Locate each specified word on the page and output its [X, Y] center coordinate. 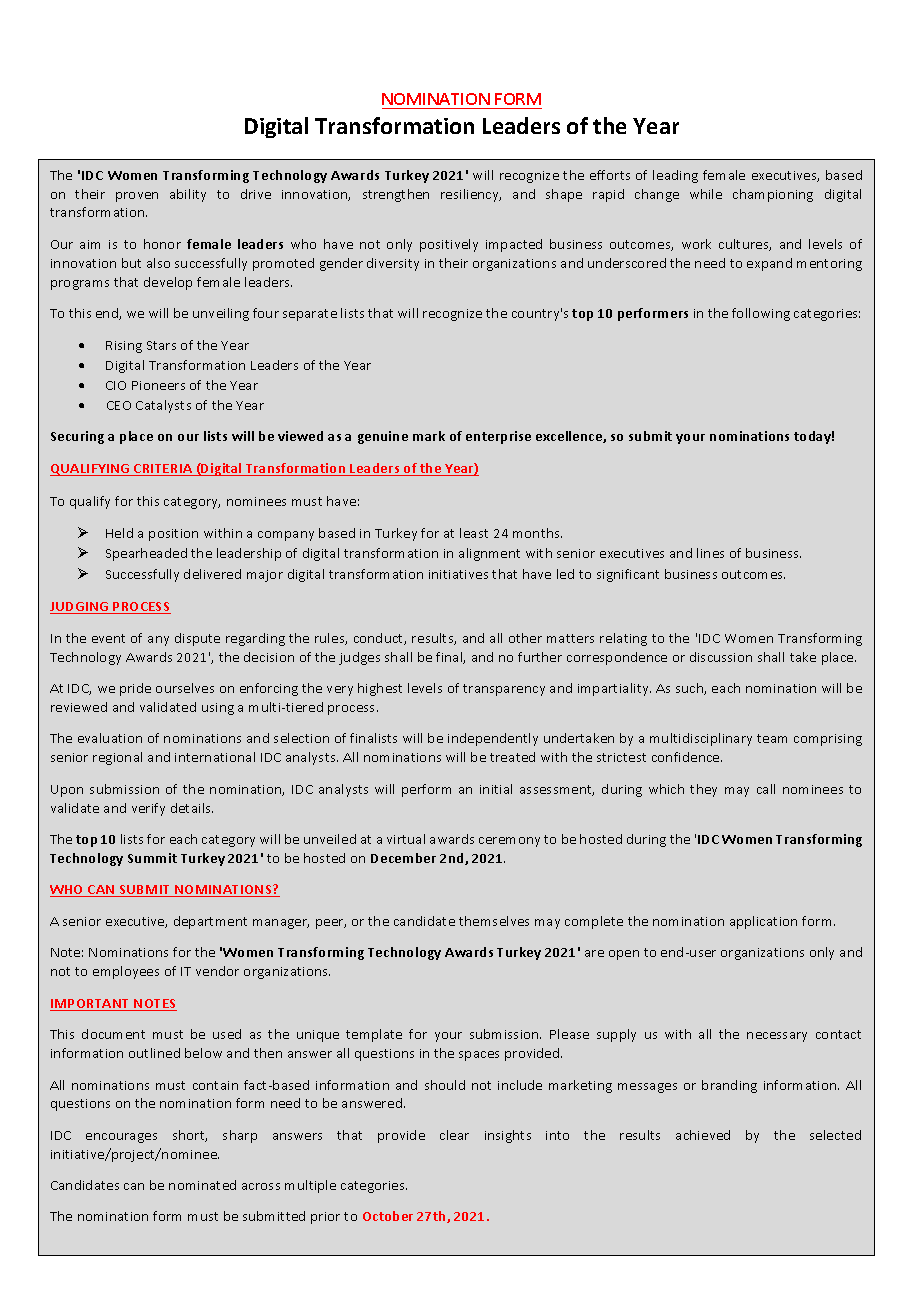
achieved [703, 1135]
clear [454, 1135]
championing [773, 195]
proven [137, 197]
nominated [202, 1185]
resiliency [471, 195]
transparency [504, 690]
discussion [721, 657]
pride [135, 689]
